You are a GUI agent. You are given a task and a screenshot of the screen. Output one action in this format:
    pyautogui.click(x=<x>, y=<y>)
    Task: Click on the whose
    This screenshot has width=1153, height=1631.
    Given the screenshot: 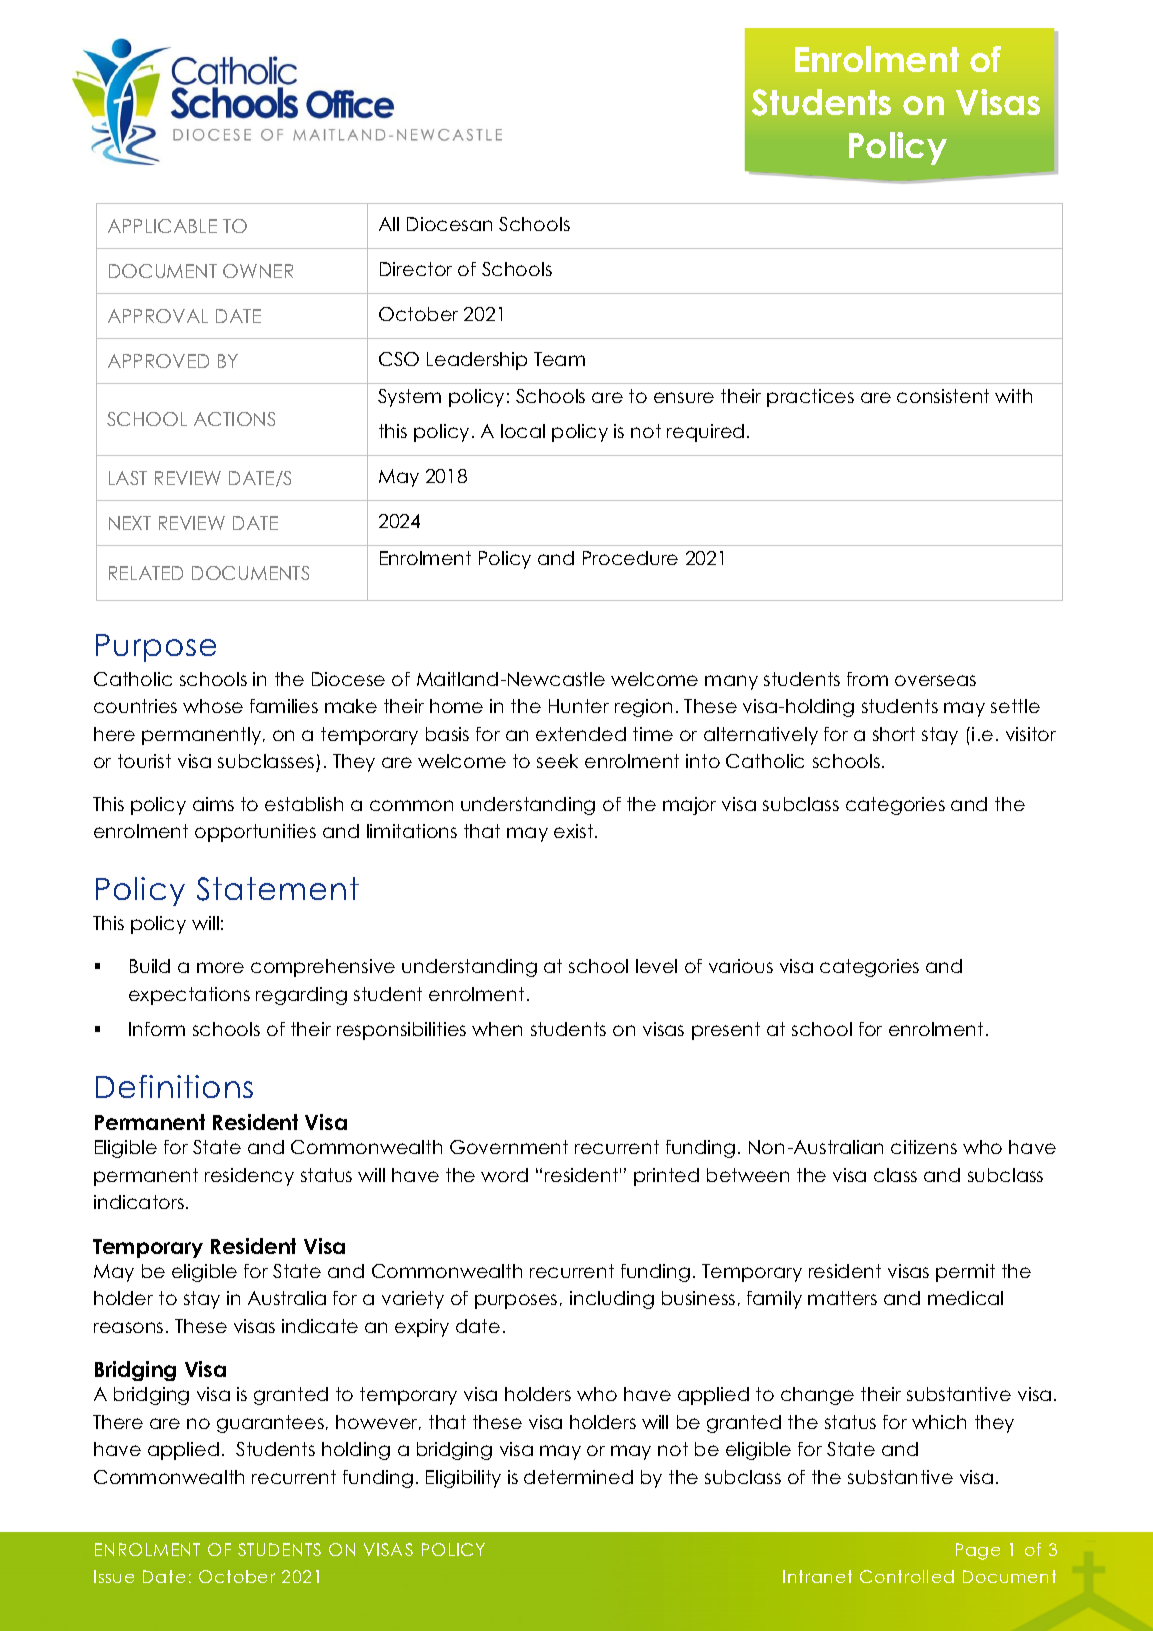 What is the action you would take?
    pyautogui.click(x=213, y=706)
